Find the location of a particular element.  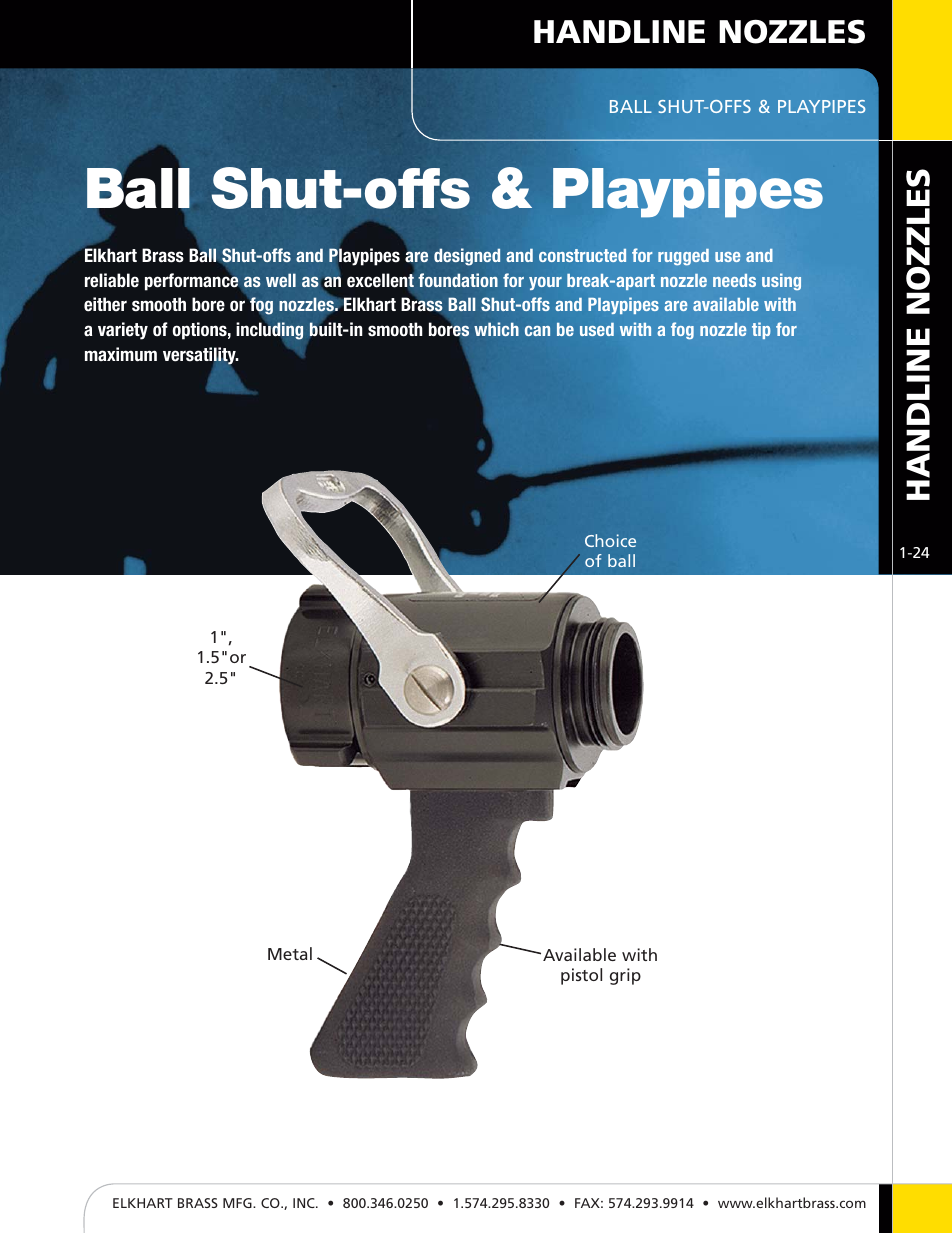

foundation is located at coordinates (458, 280).
